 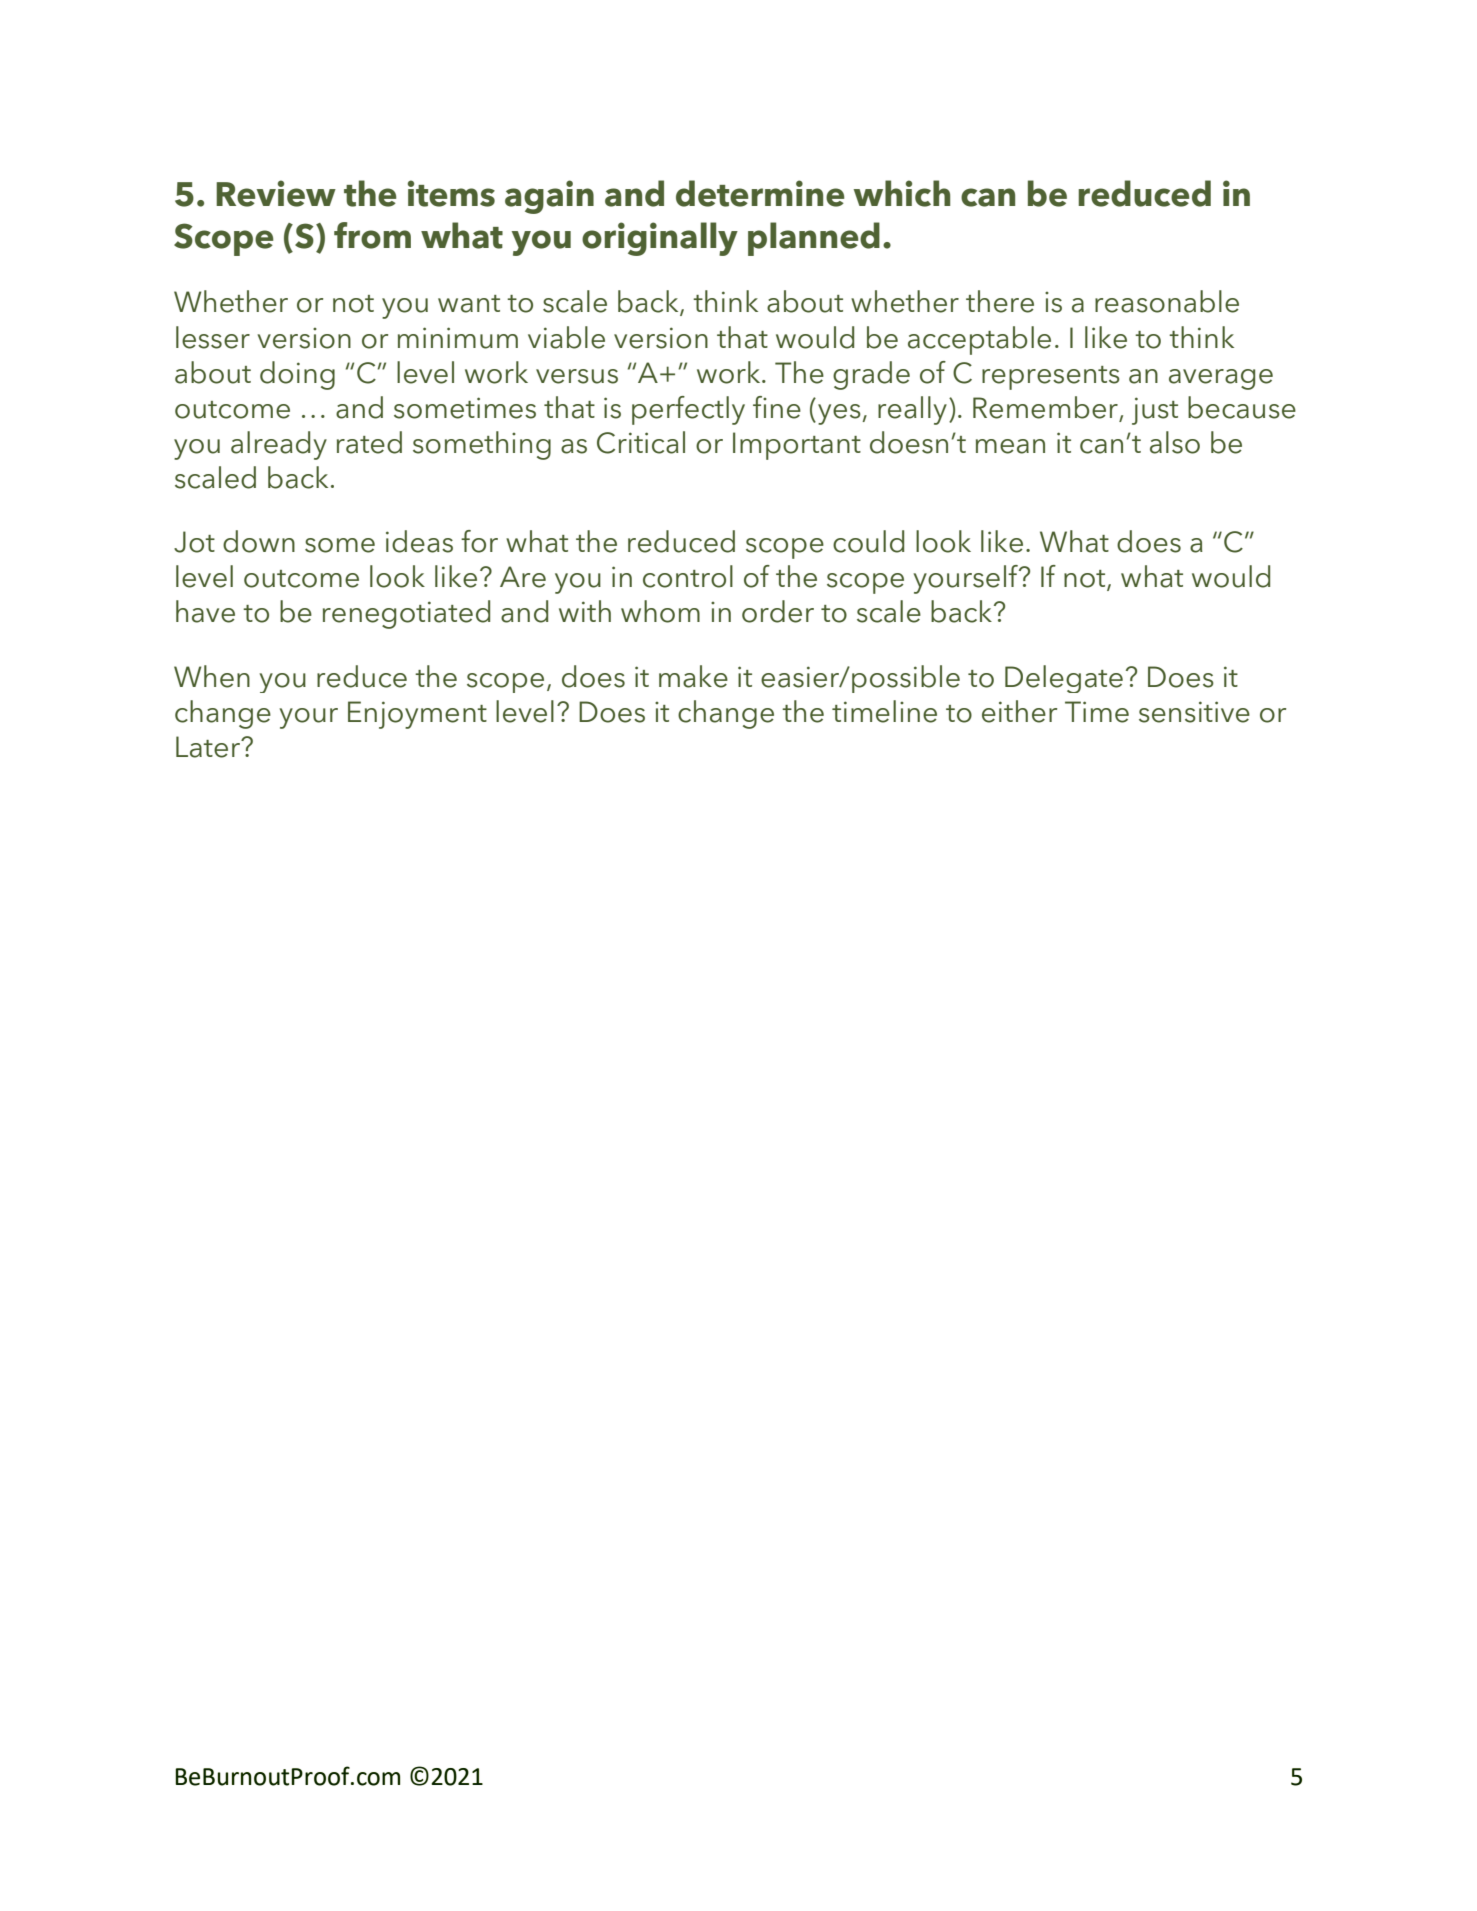 What do you see at coordinates (868, 541) in the screenshot?
I see `could` at bounding box center [868, 541].
